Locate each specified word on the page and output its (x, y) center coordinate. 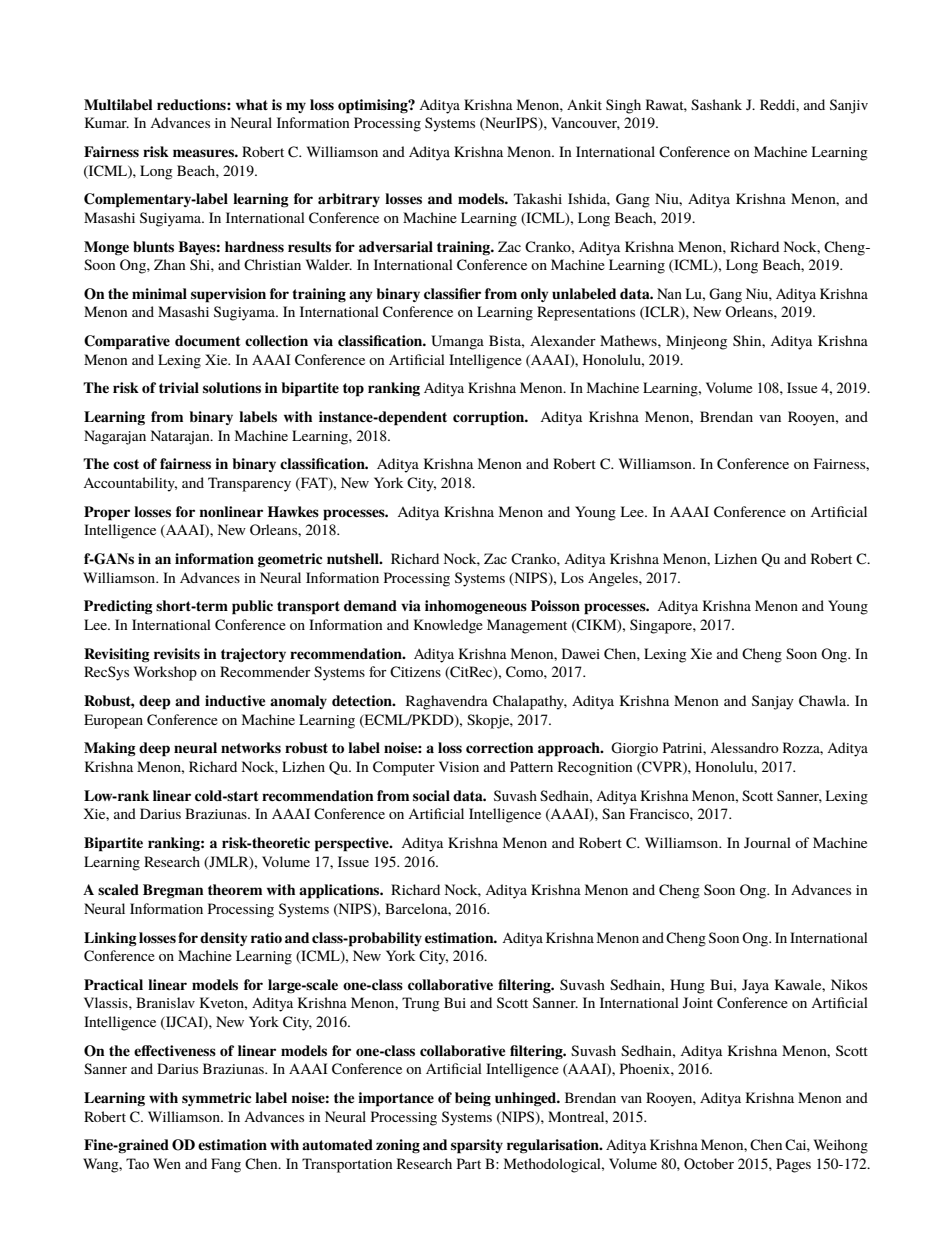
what (252, 104)
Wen (167, 1163)
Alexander (563, 340)
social (431, 796)
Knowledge (448, 626)
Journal (767, 842)
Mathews (629, 340)
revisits (177, 654)
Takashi (538, 198)
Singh (623, 106)
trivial (179, 387)
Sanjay (773, 702)
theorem (235, 889)
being (473, 1099)
